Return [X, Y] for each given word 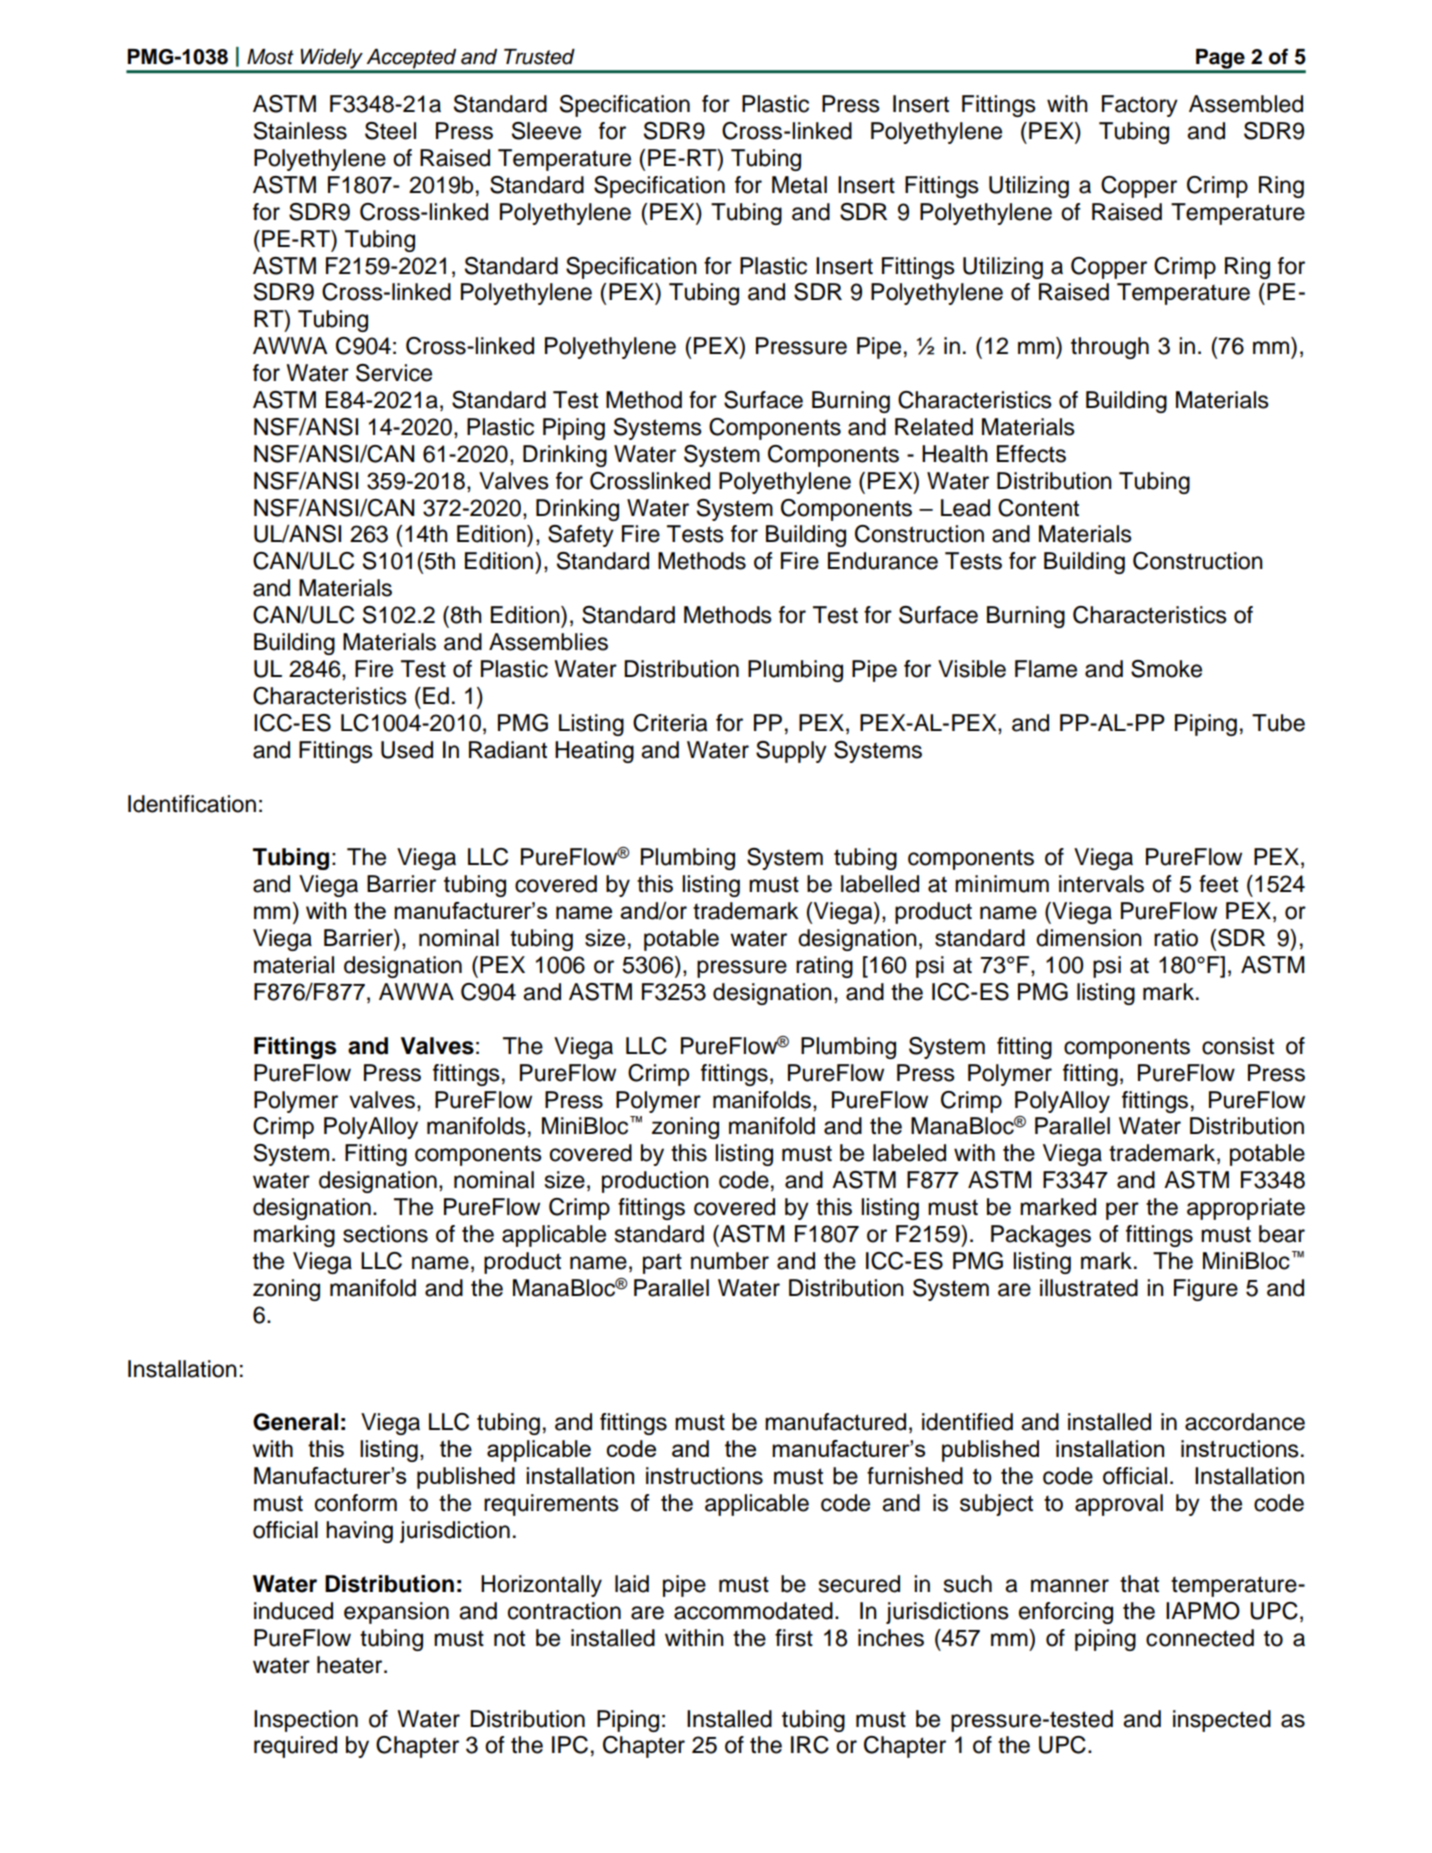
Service [394, 373]
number [730, 1261]
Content [1038, 508]
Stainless [300, 131]
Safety [581, 536]
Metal [799, 185]
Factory [1140, 106]
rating [824, 967]
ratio [1176, 938]
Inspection [306, 1721]
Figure [1206, 1290]
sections [385, 1234]
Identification [192, 804]
